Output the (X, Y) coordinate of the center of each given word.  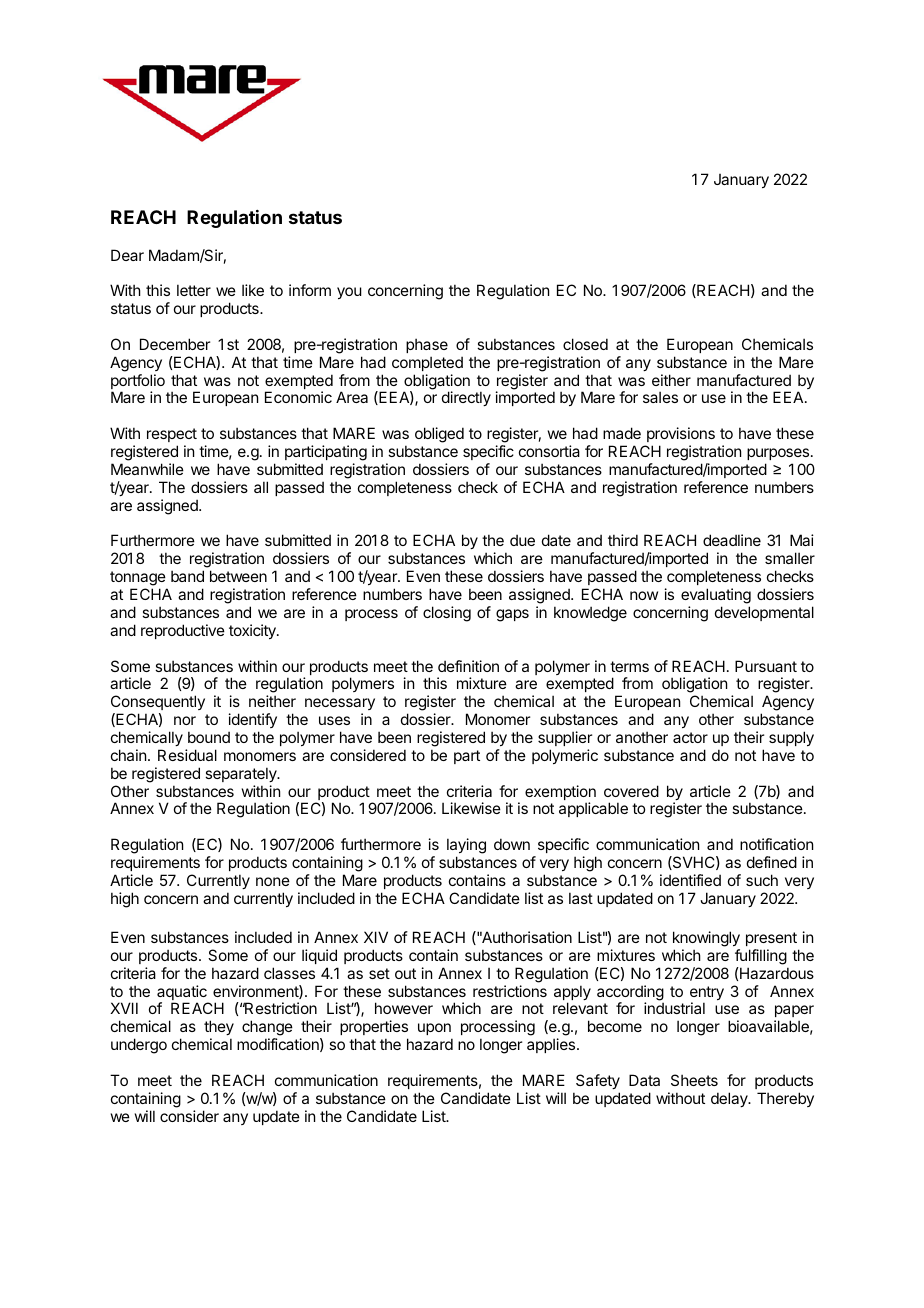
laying (466, 846)
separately (242, 774)
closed (585, 344)
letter (194, 290)
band (187, 576)
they (219, 1029)
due (522, 540)
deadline (732, 540)
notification (776, 844)
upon (435, 1031)
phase (427, 345)
